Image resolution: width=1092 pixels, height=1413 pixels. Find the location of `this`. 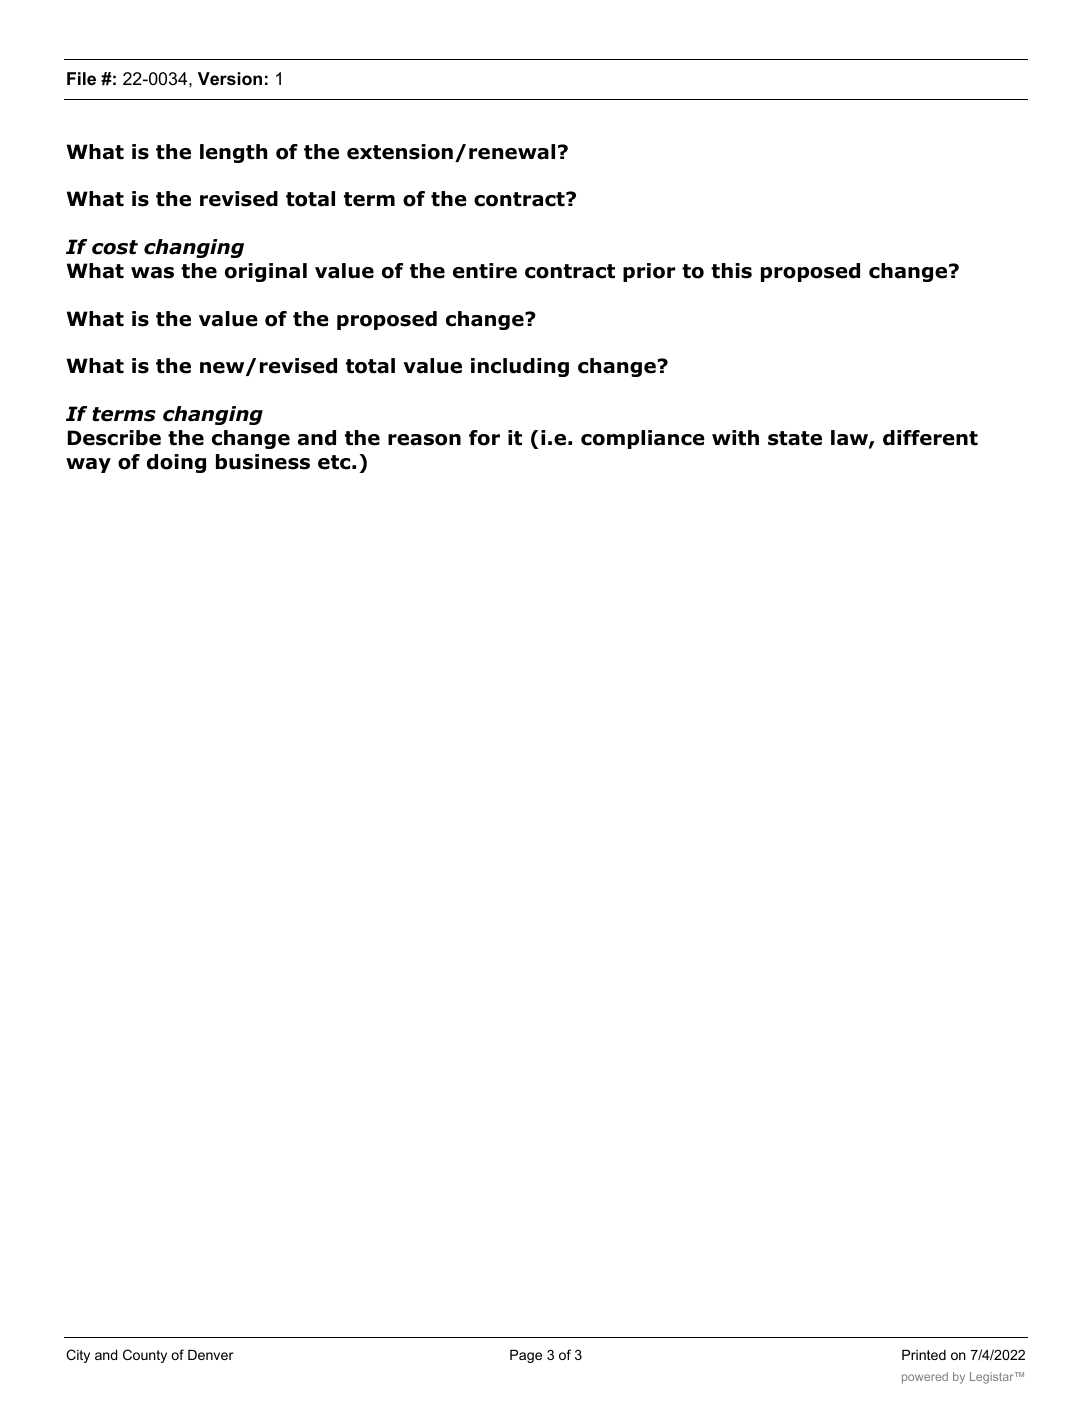

this is located at coordinates (731, 271).
